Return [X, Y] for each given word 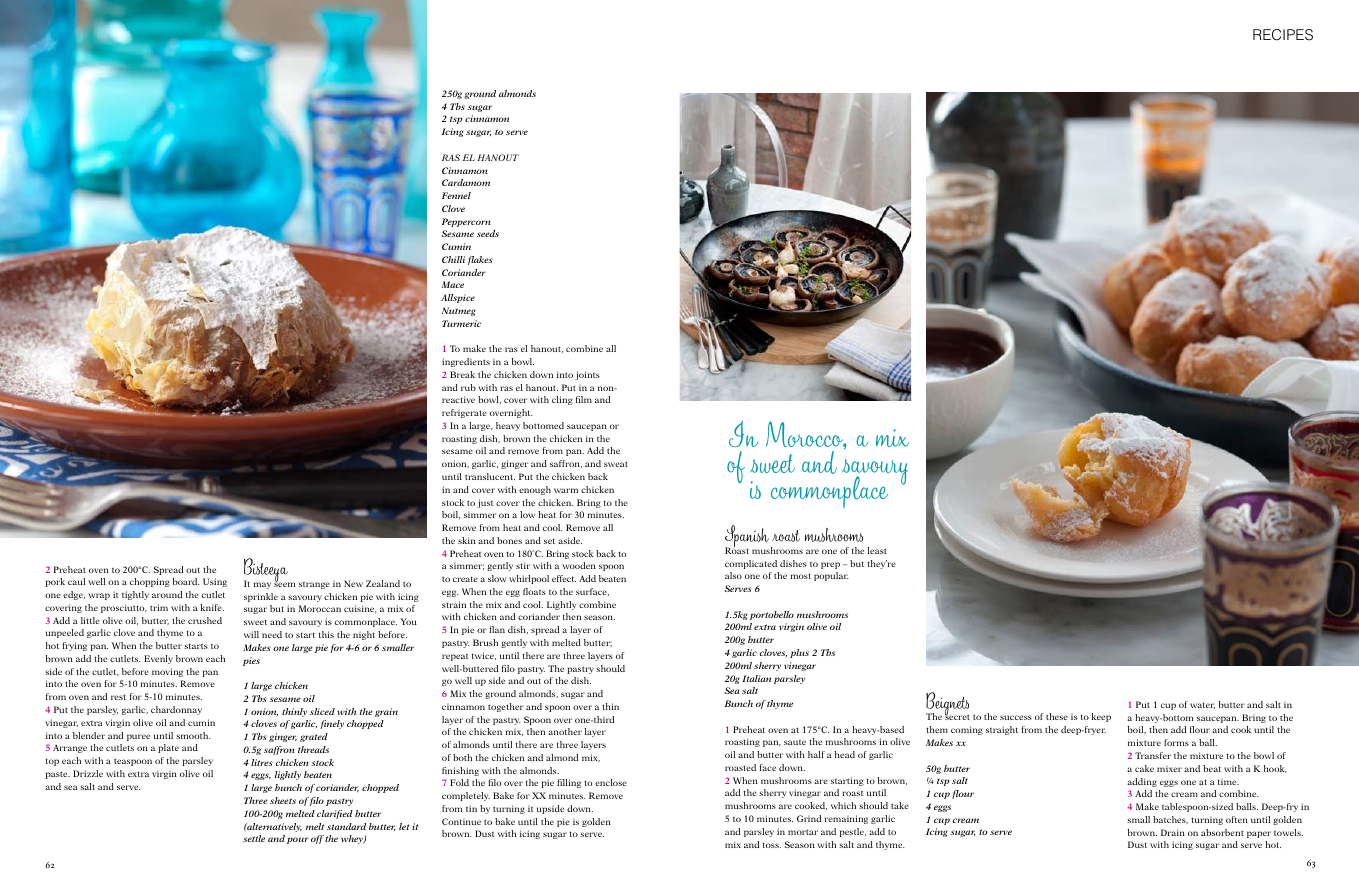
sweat [616, 464]
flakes [480, 260]
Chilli [453, 259]
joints [587, 375]
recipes [1283, 35]
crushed [205, 620]
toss [772, 845]
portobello [772, 615]
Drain [1173, 832]
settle [254, 838]
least [877, 550]
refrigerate [464, 413]
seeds [488, 233]
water [1202, 705]
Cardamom [466, 182]
